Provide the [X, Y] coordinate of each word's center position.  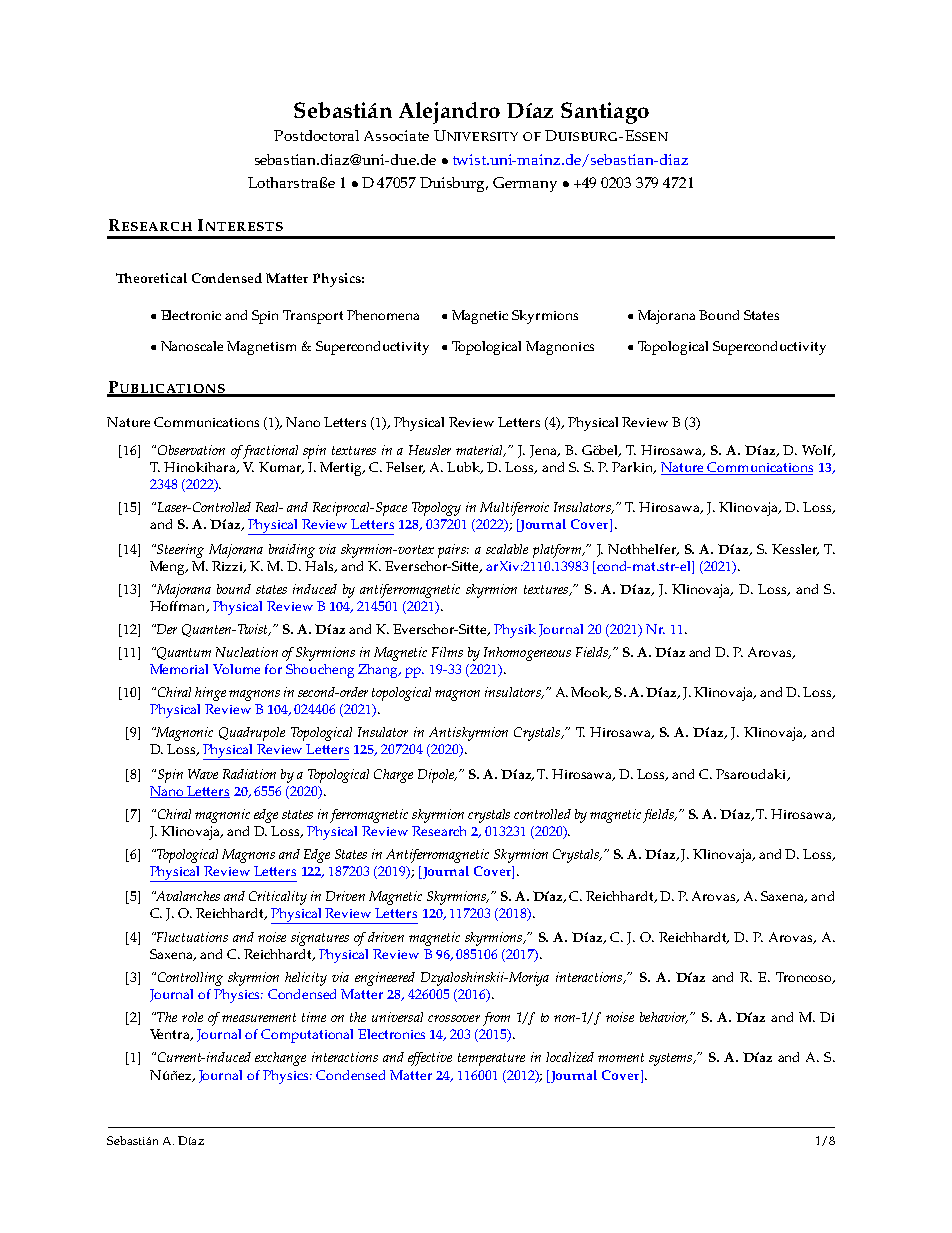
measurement [259, 1017]
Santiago [605, 113]
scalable [507, 549]
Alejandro [449, 113]
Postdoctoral [316, 135]
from [496, 1019]
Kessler [795, 550]
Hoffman [179, 607]
